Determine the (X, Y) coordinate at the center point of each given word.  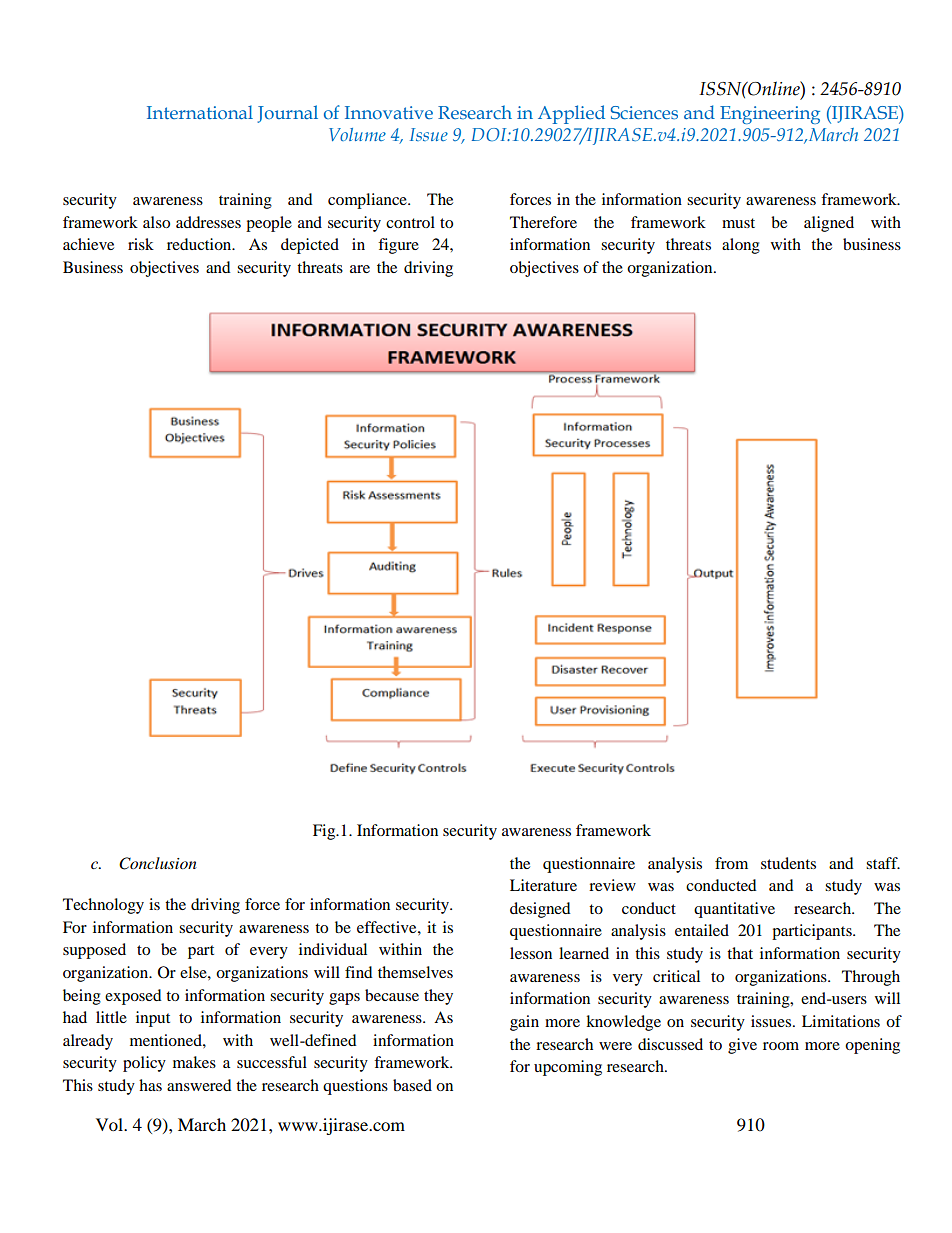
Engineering (770, 115)
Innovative (389, 112)
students (788, 863)
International (200, 112)
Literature (543, 885)
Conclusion (158, 863)
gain (524, 1023)
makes (194, 1062)
